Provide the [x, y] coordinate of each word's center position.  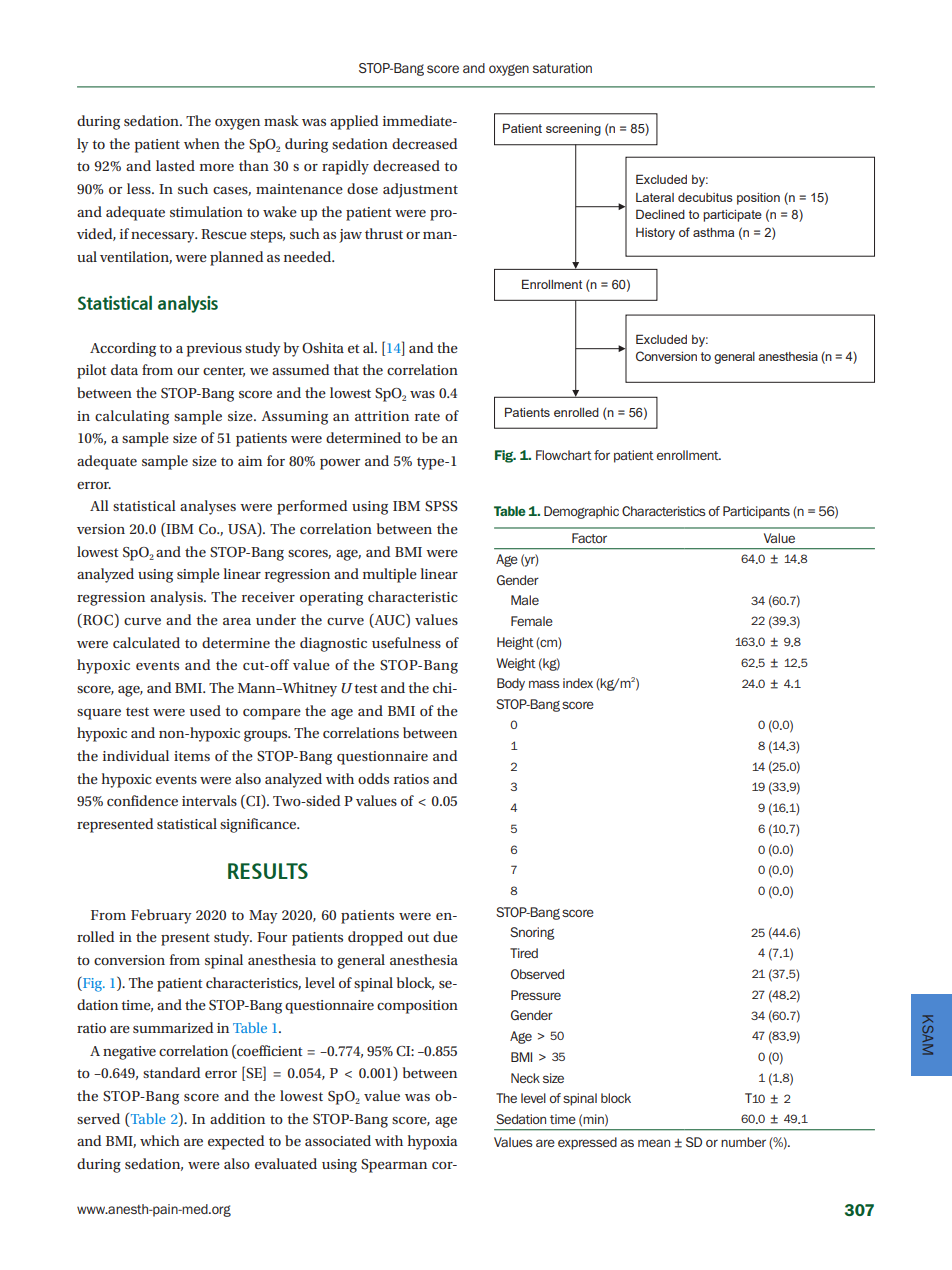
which [160, 1140]
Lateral [655, 197]
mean [654, 1143]
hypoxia [432, 1142]
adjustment [420, 190]
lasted [175, 165]
